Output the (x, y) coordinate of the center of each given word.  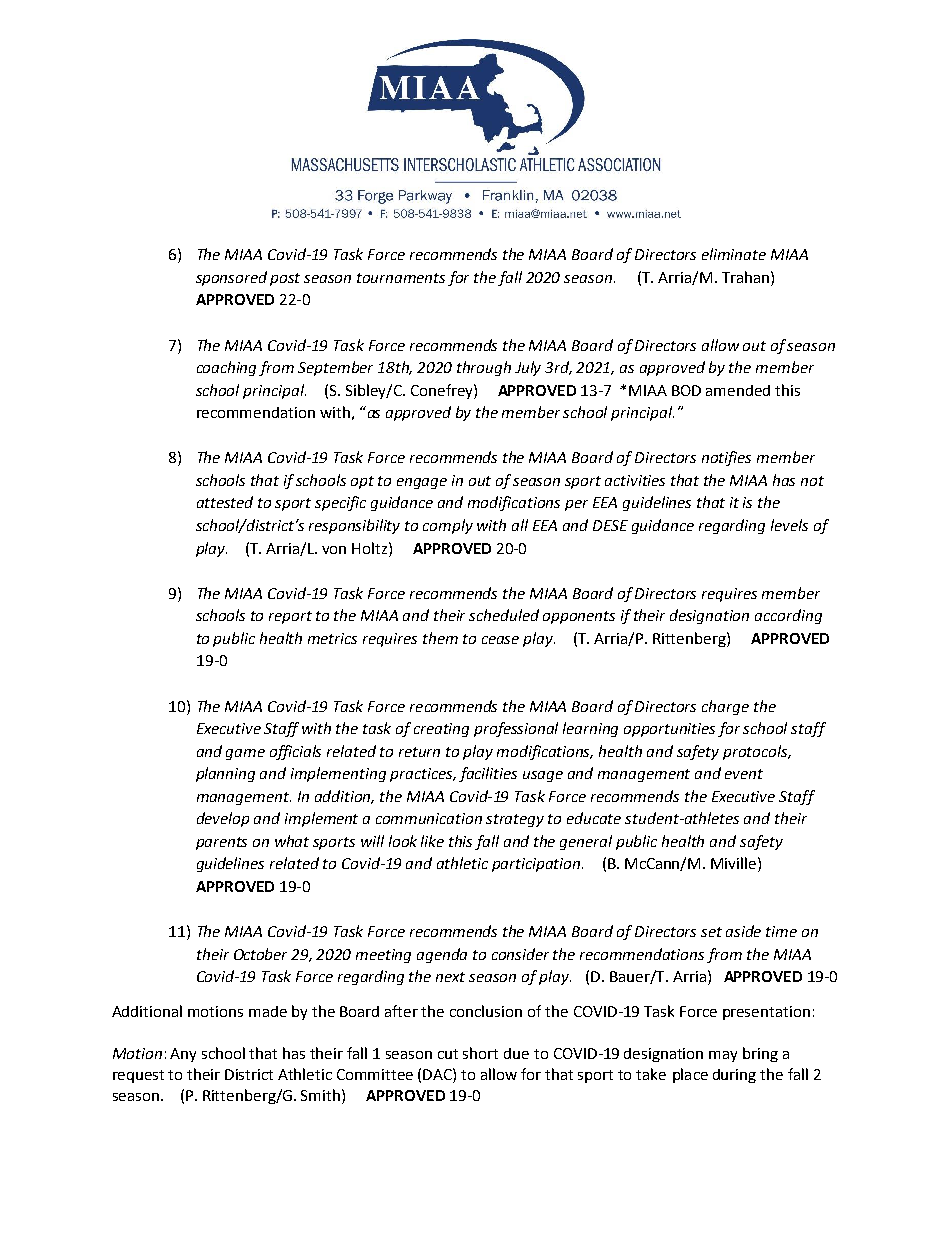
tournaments (401, 278)
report (290, 617)
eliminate (734, 254)
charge (725, 707)
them (440, 638)
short (480, 1053)
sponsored (231, 278)
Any (183, 1055)
